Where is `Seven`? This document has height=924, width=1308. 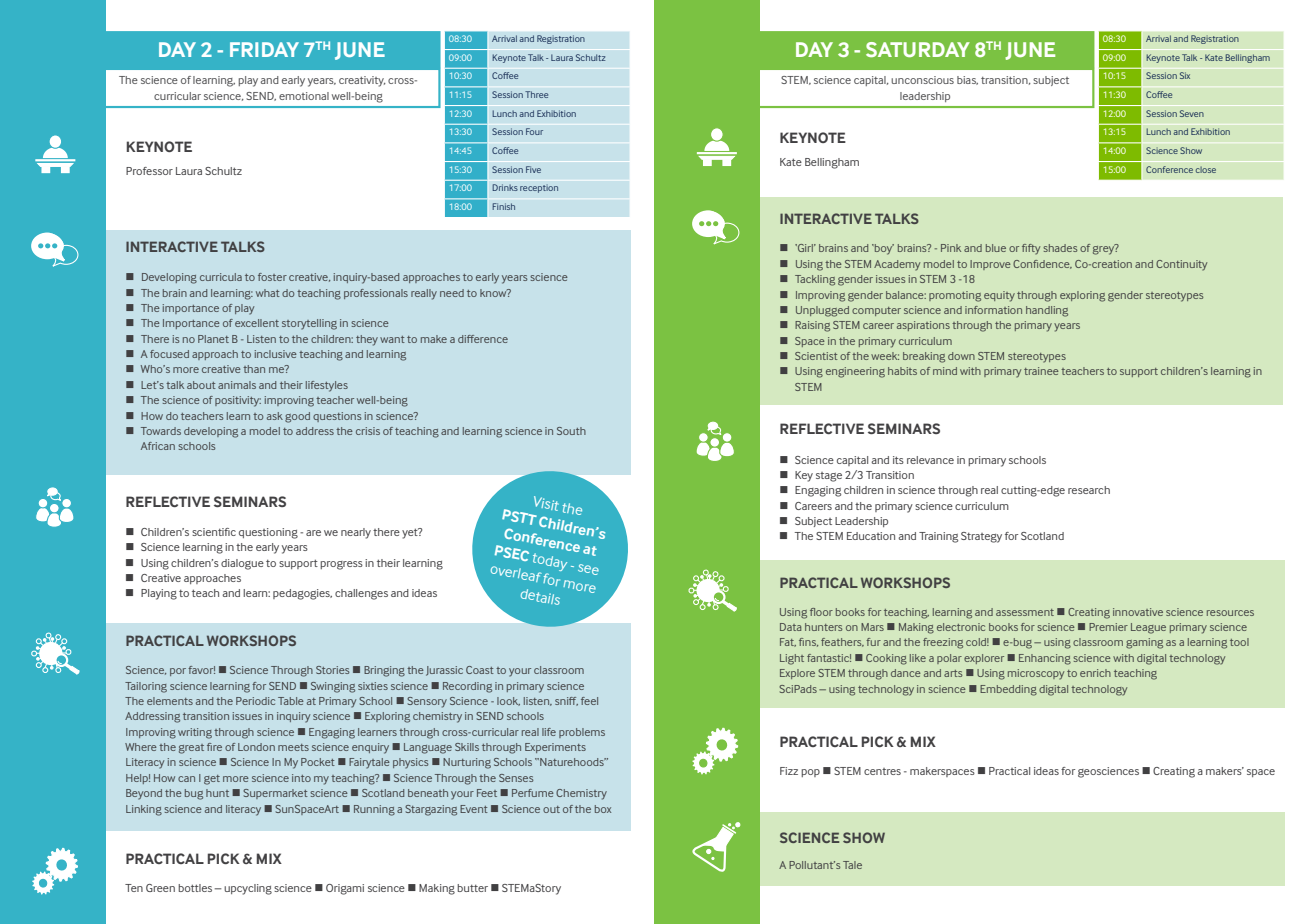 Seven is located at coordinates (1192, 113).
